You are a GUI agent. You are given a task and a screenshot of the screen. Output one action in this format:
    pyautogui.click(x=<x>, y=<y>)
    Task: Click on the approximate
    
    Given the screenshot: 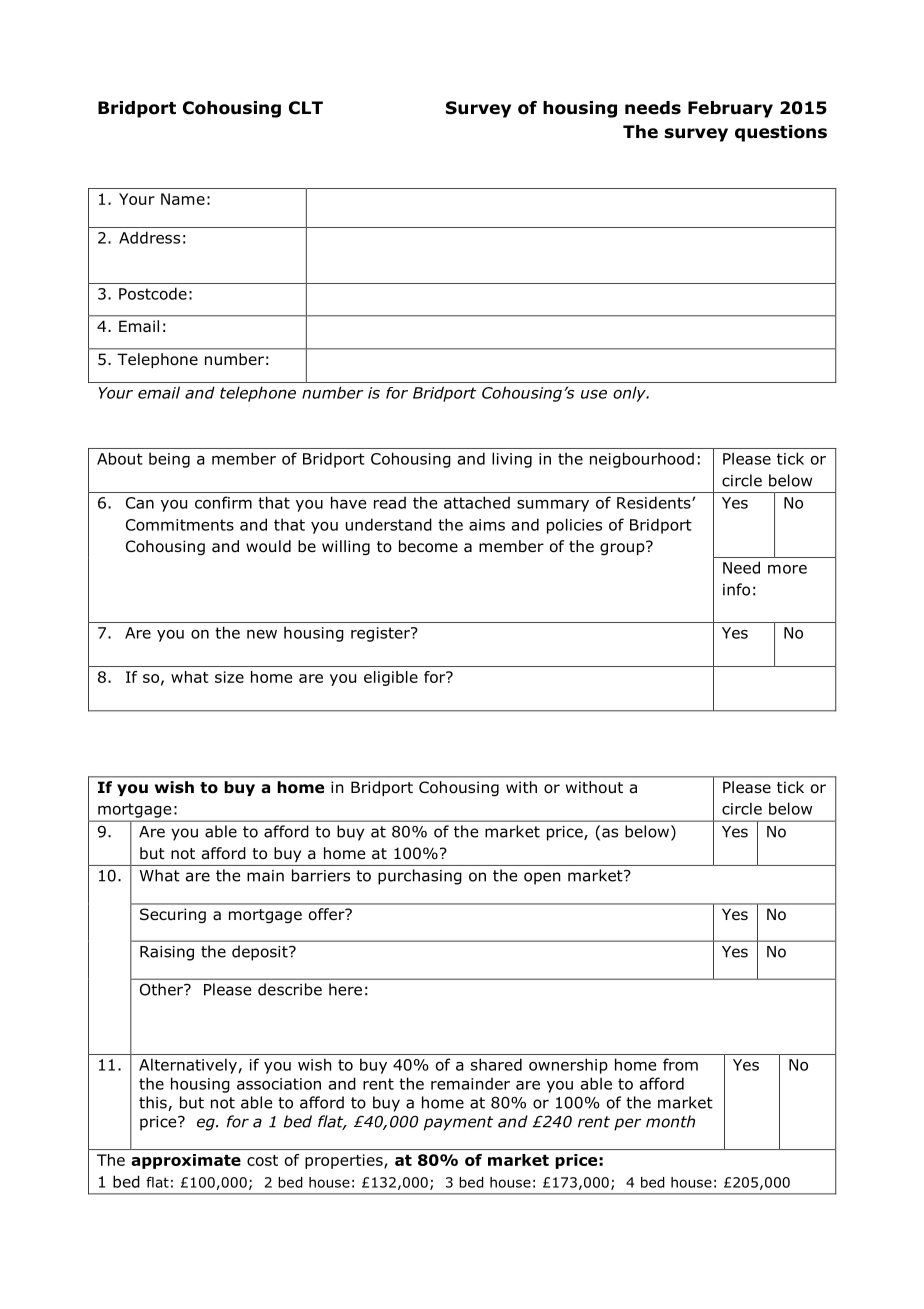 What is the action you would take?
    pyautogui.click(x=186, y=1161)
